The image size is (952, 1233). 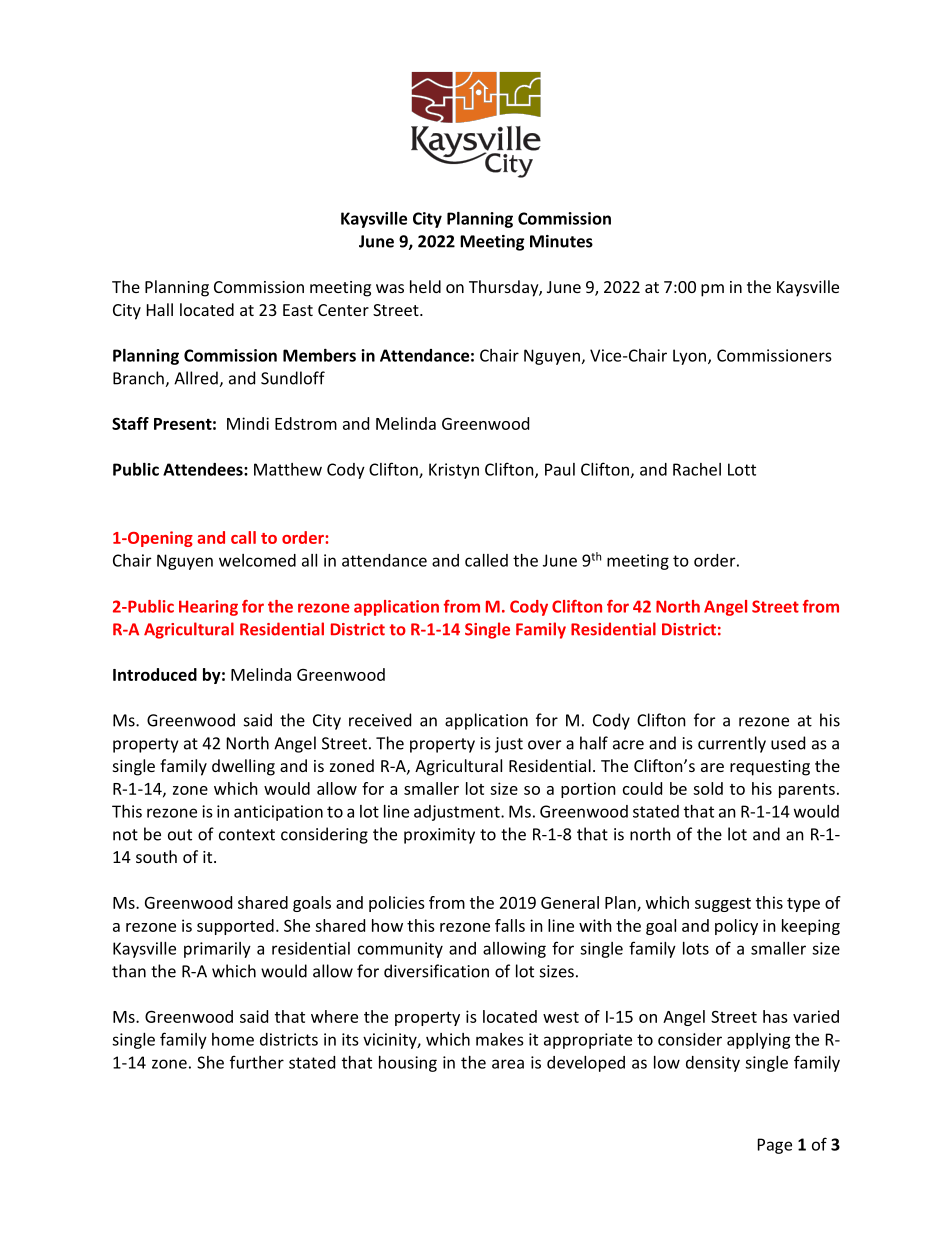 I want to click on context, so click(x=247, y=835).
